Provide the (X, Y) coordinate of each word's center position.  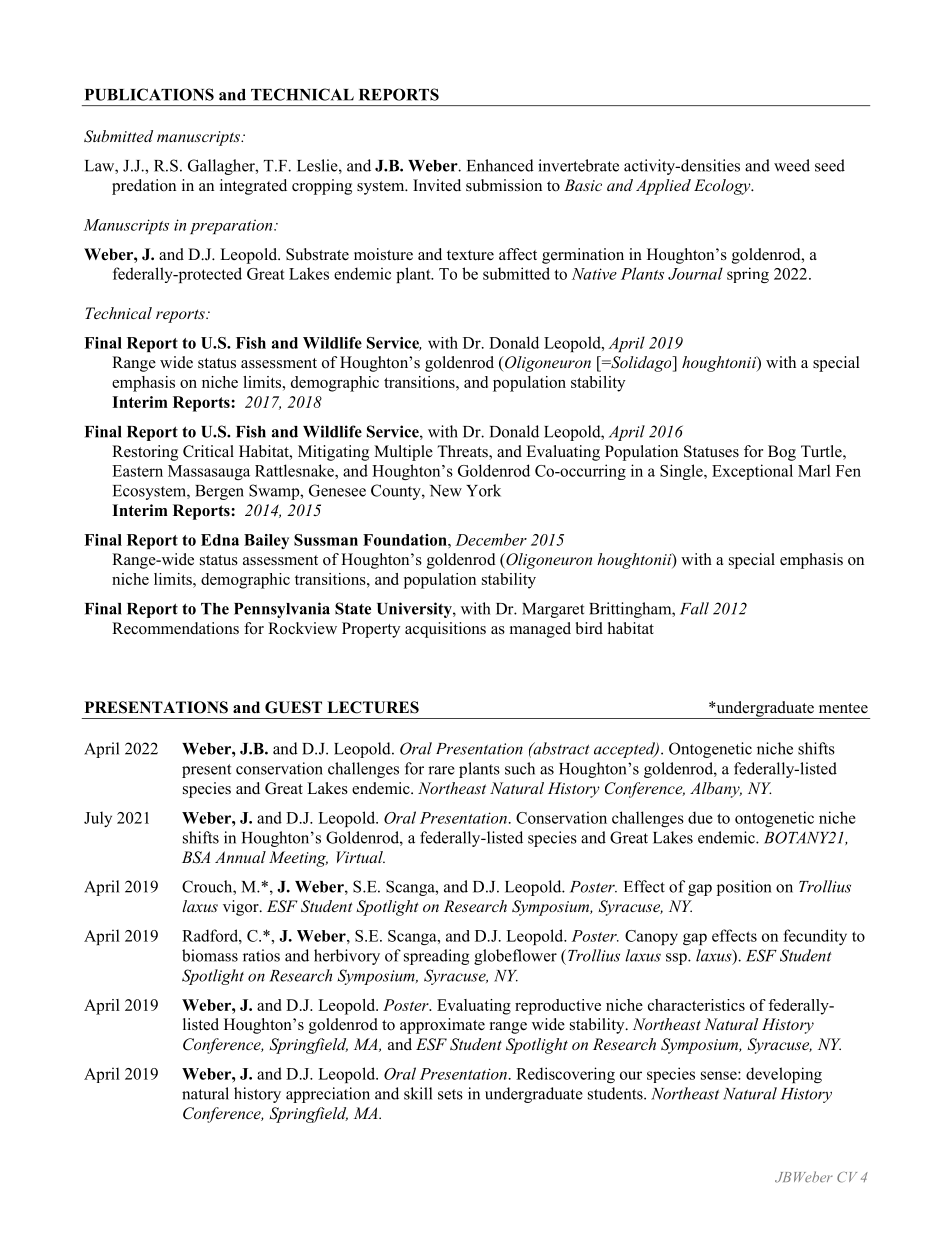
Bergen (219, 492)
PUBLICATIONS (149, 94)
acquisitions (445, 630)
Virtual (361, 857)
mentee (843, 708)
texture (470, 255)
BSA (196, 857)
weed (792, 165)
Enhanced (500, 165)
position (744, 888)
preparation (232, 226)
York (483, 490)
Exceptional (752, 472)
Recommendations (175, 628)
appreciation (328, 1095)
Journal (695, 273)
